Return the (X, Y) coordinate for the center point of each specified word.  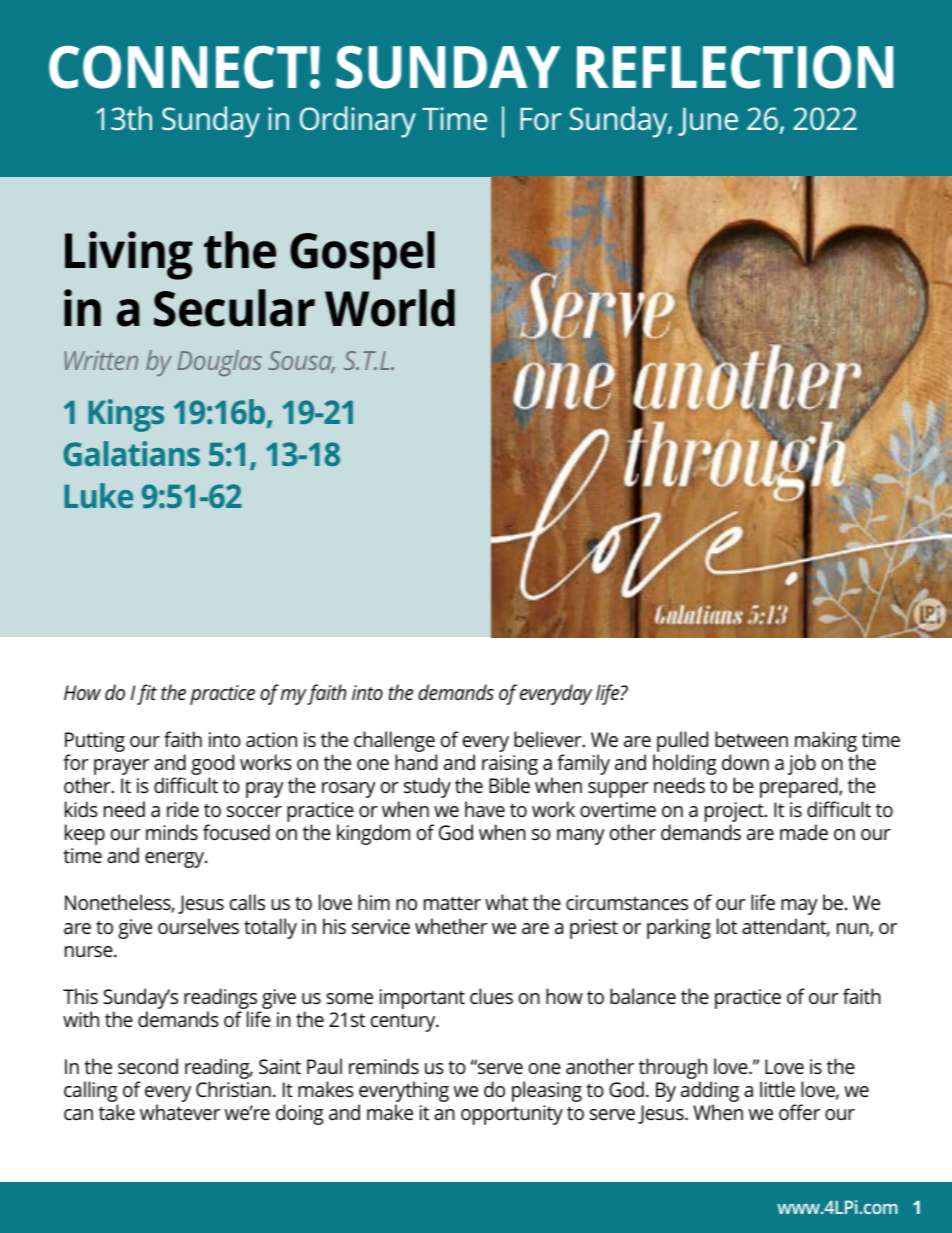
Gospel (362, 255)
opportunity (512, 1115)
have (485, 809)
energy (175, 860)
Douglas (219, 363)
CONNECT (178, 67)
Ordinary (358, 122)
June (708, 122)
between (751, 739)
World (390, 308)
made (804, 832)
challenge (395, 743)
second (148, 1066)
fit (147, 694)
